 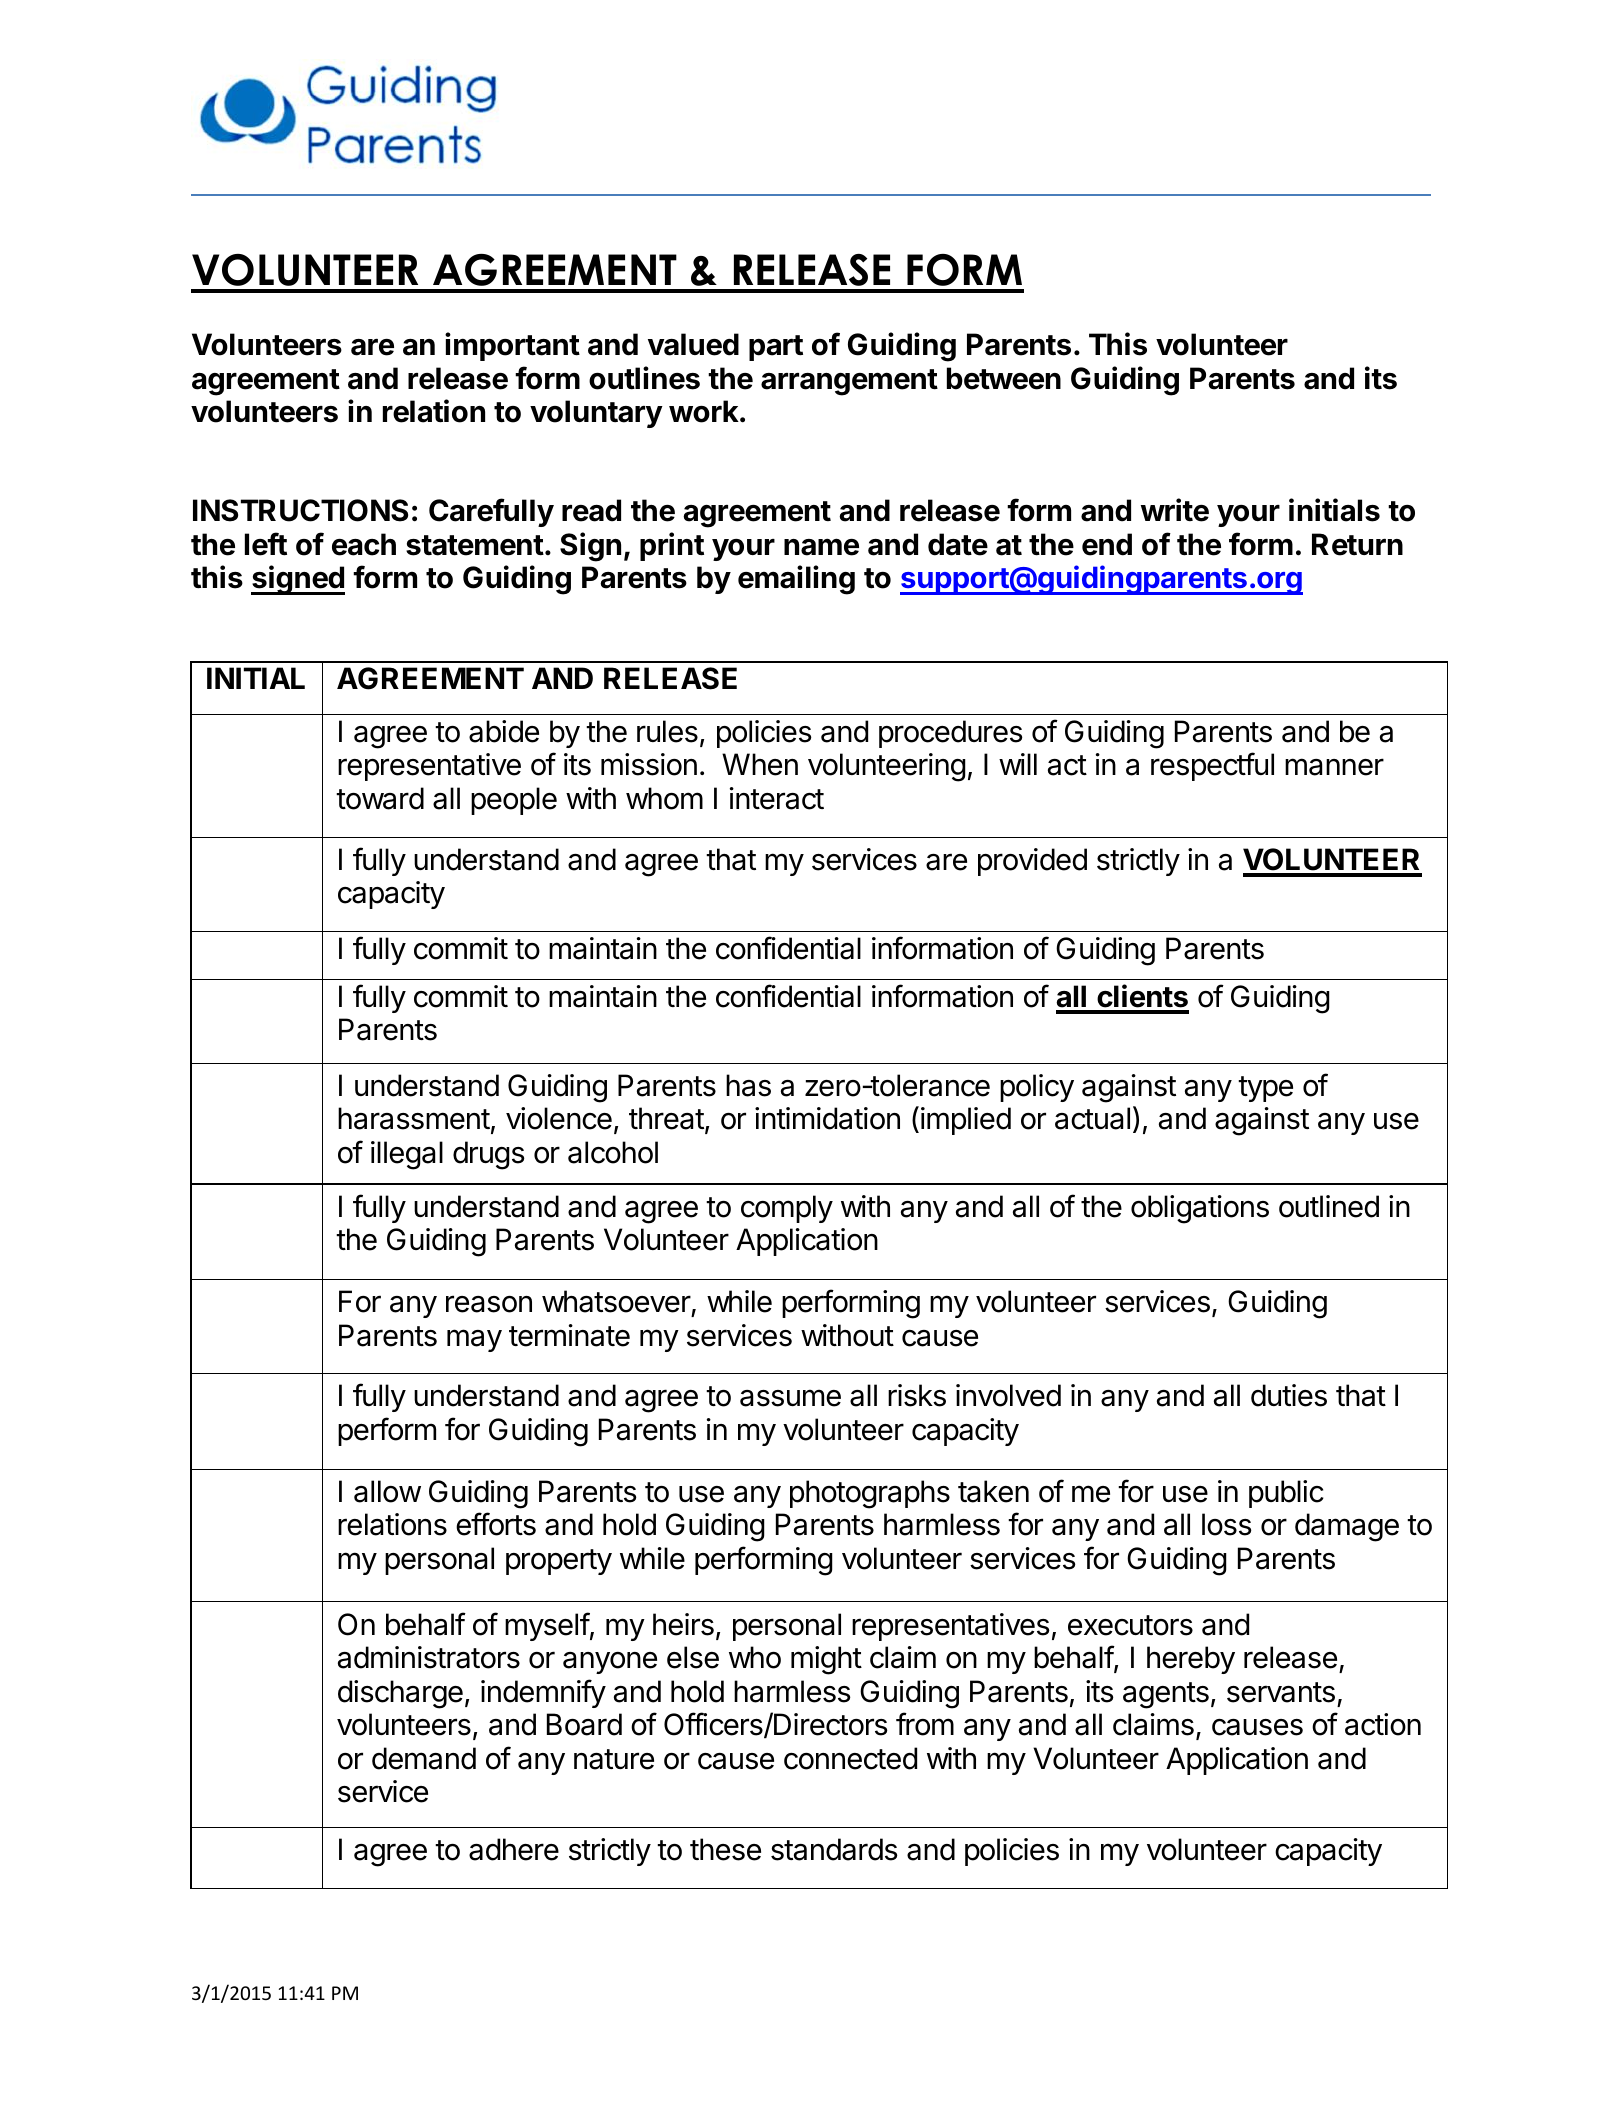 I want to click on servants, so click(x=1281, y=1692).
